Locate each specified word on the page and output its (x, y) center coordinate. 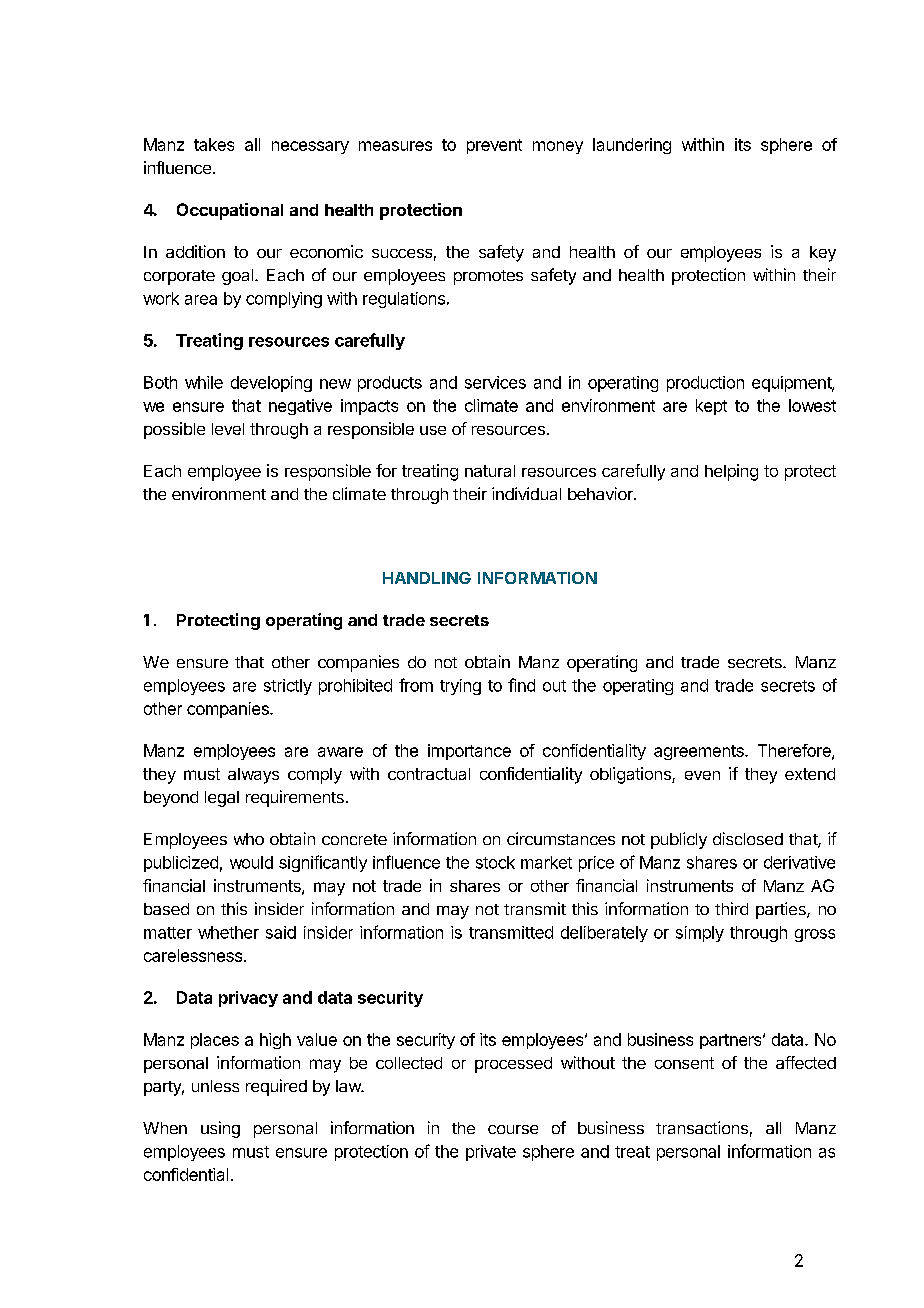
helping (731, 472)
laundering (632, 146)
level (228, 429)
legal (222, 799)
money (558, 147)
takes (214, 144)
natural (490, 471)
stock (495, 862)
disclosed (748, 838)
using (220, 1129)
